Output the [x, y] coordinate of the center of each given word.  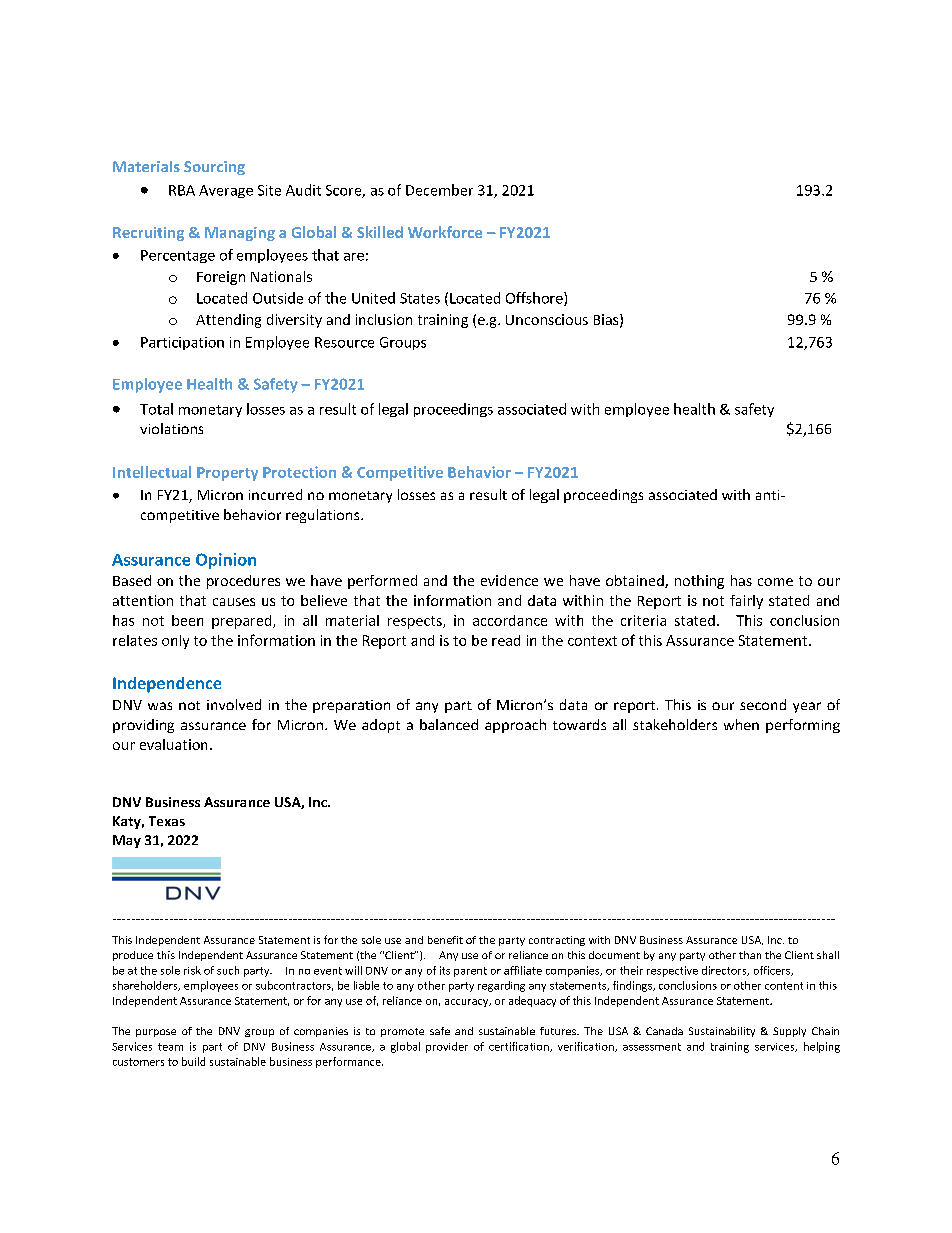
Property [227, 474]
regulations [324, 516]
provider [447, 1047]
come [775, 582]
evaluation [173, 744]
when [741, 724]
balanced [449, 724]
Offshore [535, 299]
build [193, 1061]
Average [226, 191]
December [439, 190]
